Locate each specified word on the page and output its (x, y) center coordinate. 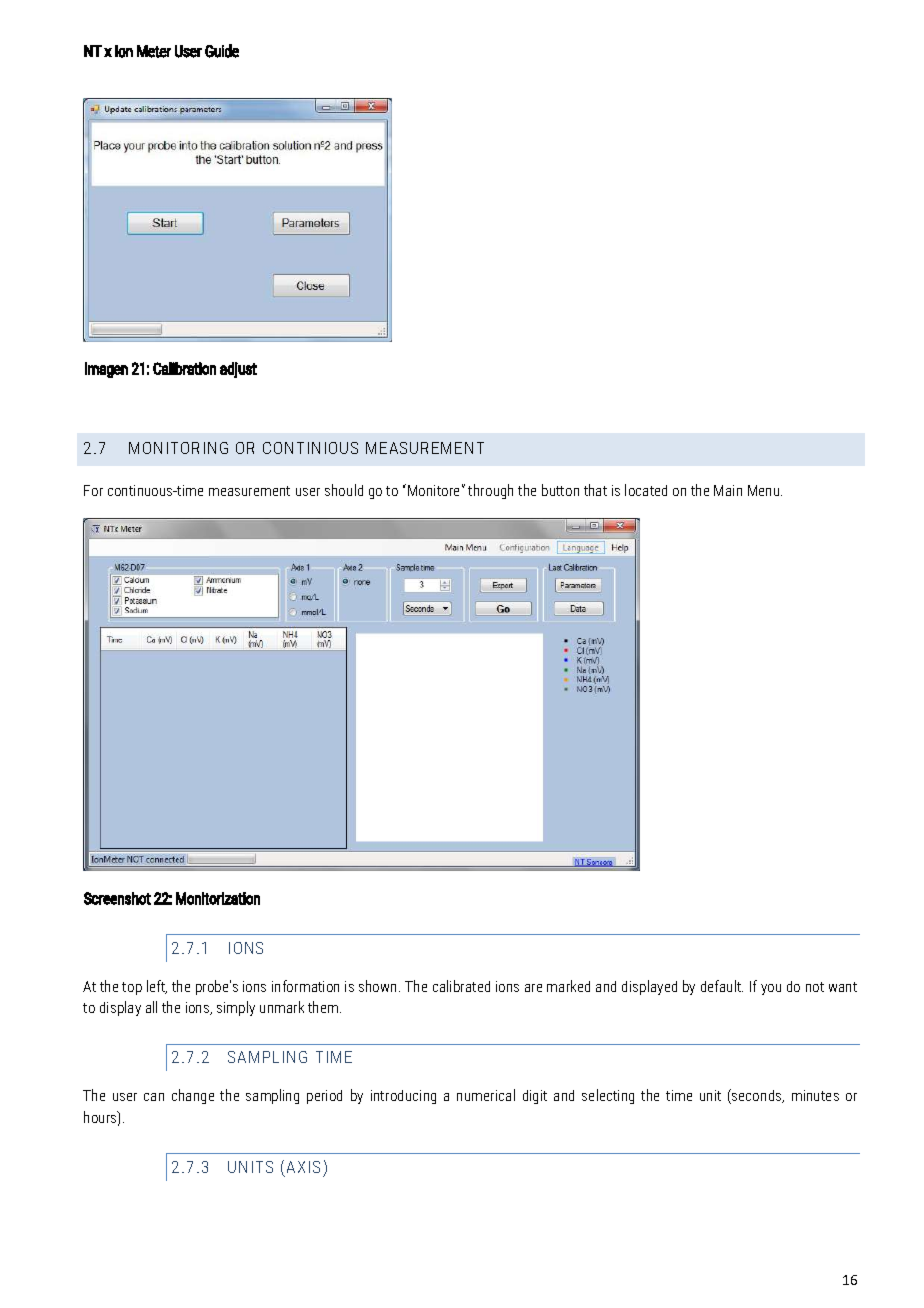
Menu (765, 490)
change (193, 1096)
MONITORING (178, 448)
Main (728, 490)
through (490, 491)
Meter (154, 51)
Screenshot (117, 898)
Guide (222, 51)
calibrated (461, 986)
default (722, 986)
